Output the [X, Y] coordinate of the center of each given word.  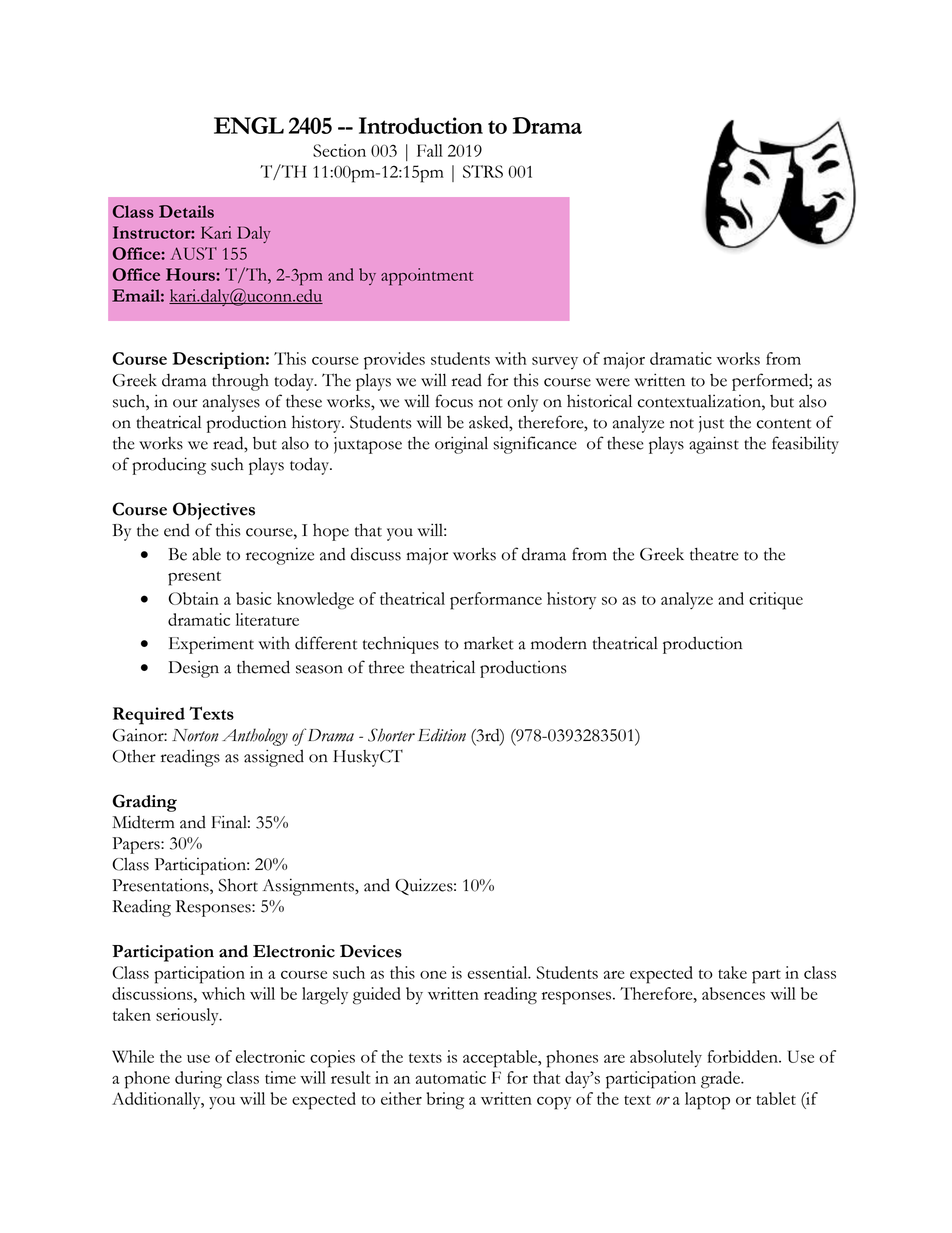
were [613, 382]
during [198, 1080]
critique [776, 601]
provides [394, 361]
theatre [714, 554]
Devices [371, 951]
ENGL [249, 125]
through [240, 382]
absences [733, 993]
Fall [430, 150]
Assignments [309, 887]
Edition [442, 735]
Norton [195, 735]
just [711, 424]
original [461, 445]
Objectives [214, 511]
